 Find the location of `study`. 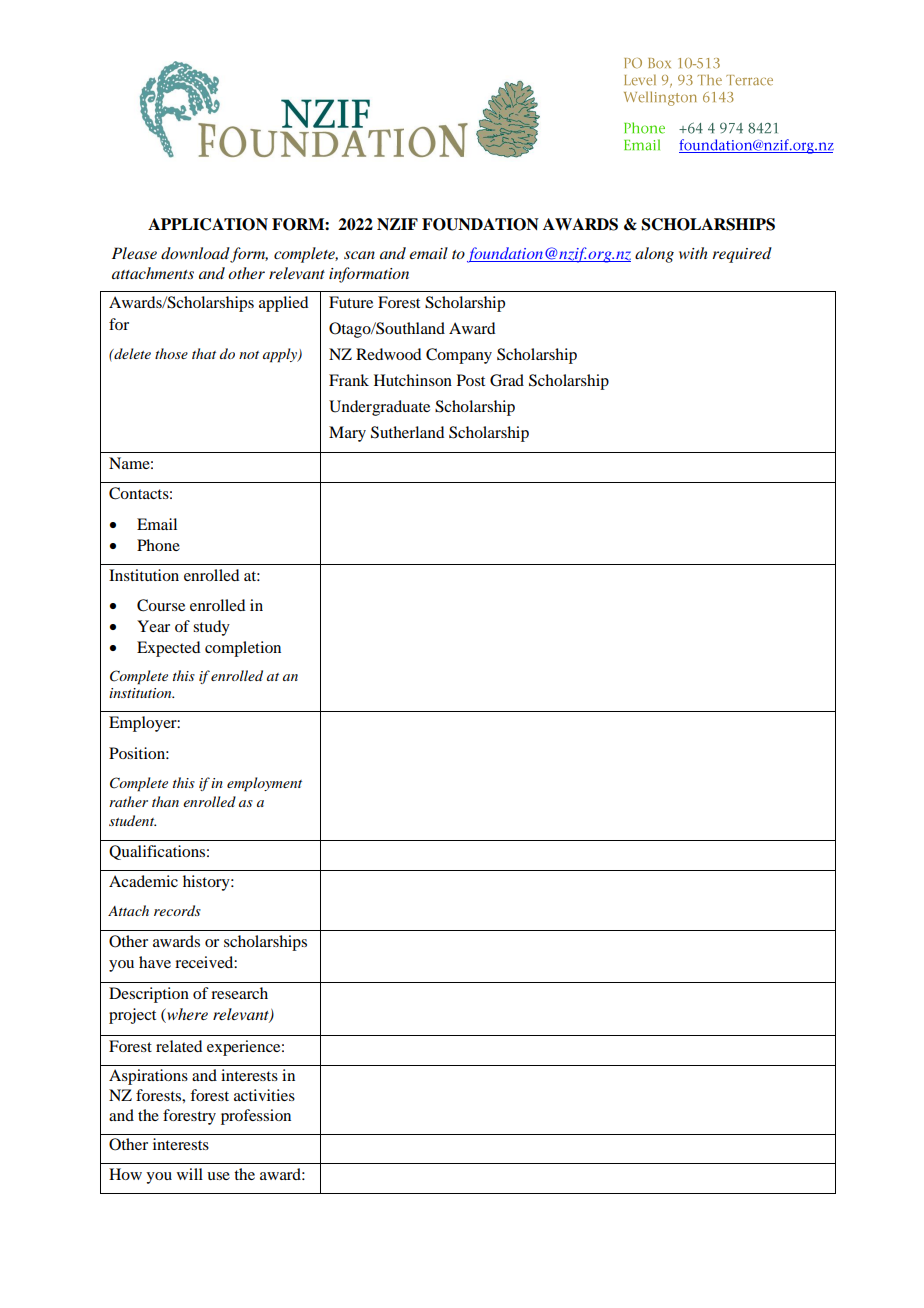

study is located at coordinates (211, 628).
